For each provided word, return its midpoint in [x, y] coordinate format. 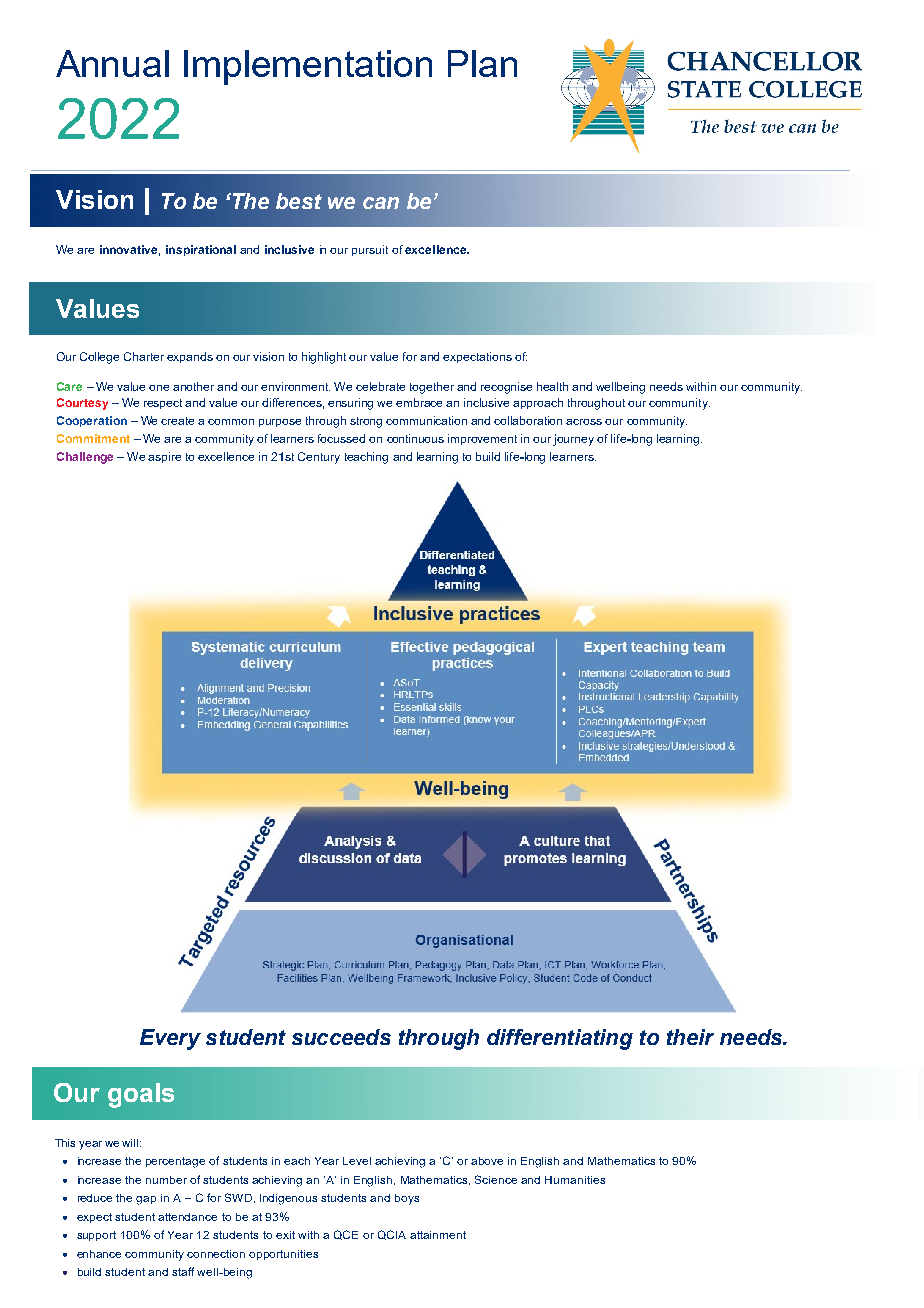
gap [146, 1200]
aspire [164, 457]
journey [573, 440]
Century [319, 458]
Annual [112, 63]
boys [407, 1199]
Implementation [308, 67]
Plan [482, 63]
